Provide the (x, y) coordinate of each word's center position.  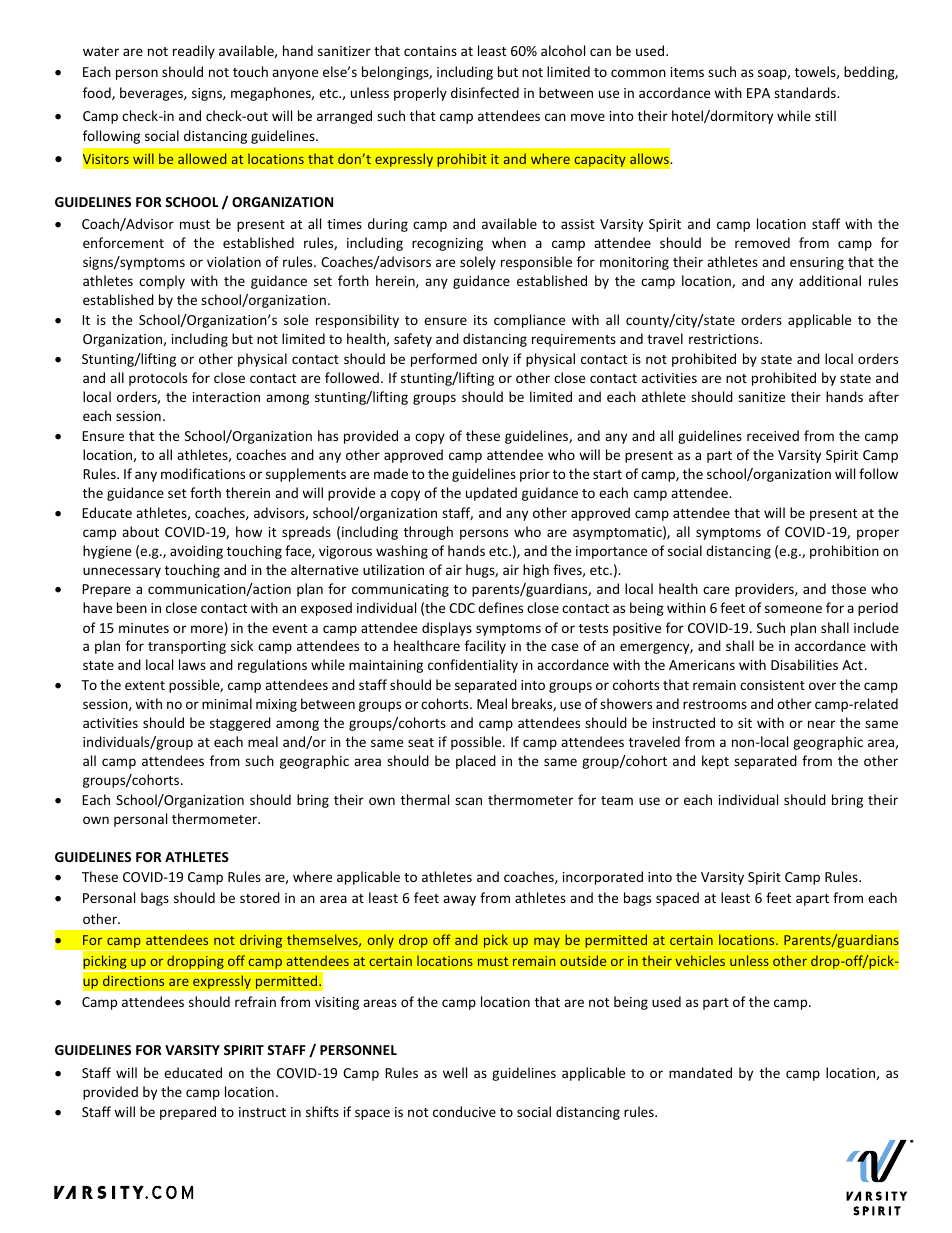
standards (806, 92)
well (455, 1072)
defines (500, 607)
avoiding (196, 552)
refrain (255, 1001)
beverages (152, 94)
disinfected (485, 92)
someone (793, 609)
